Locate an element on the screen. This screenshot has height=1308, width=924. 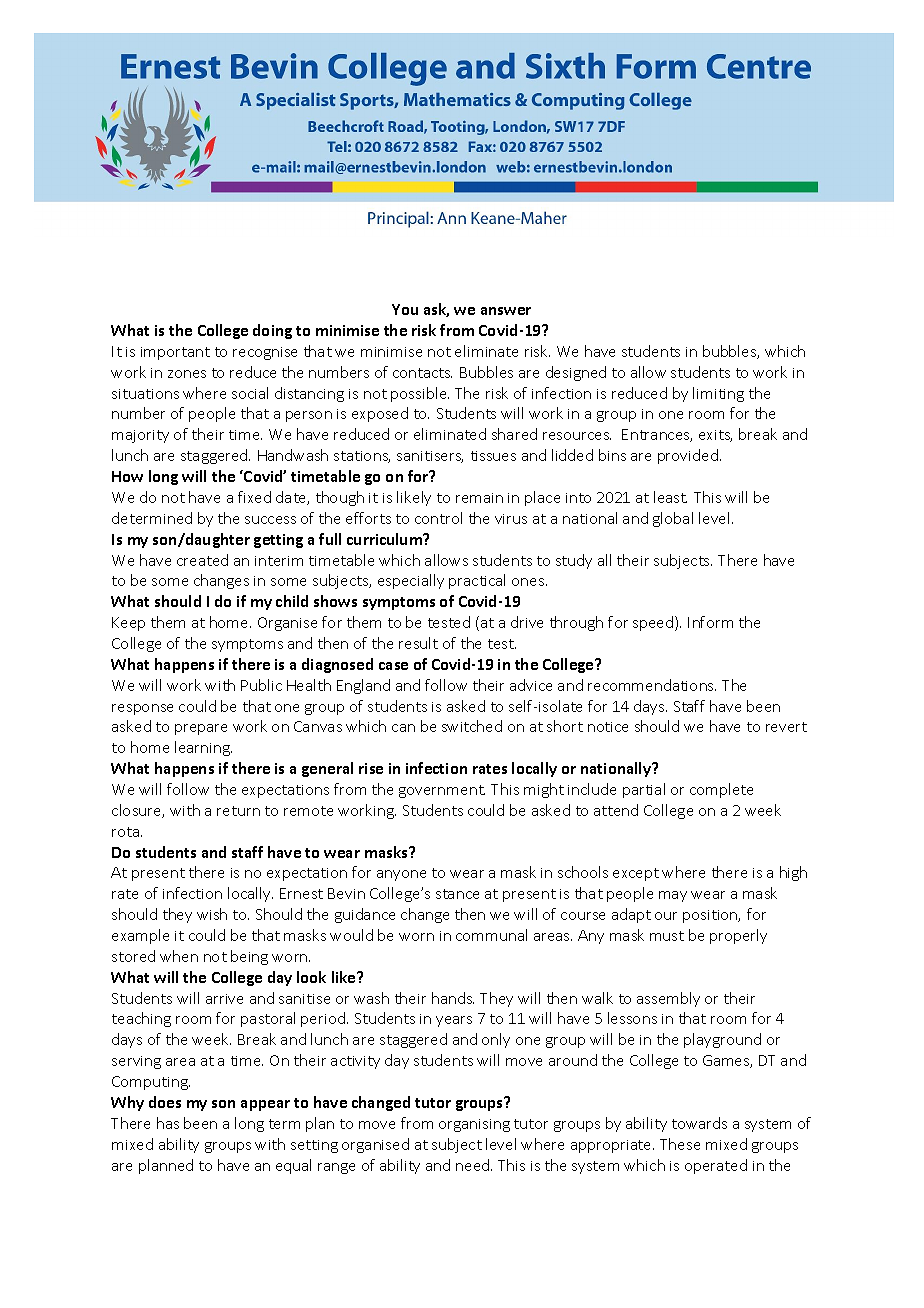
created is located at coordinates (202, 560).
